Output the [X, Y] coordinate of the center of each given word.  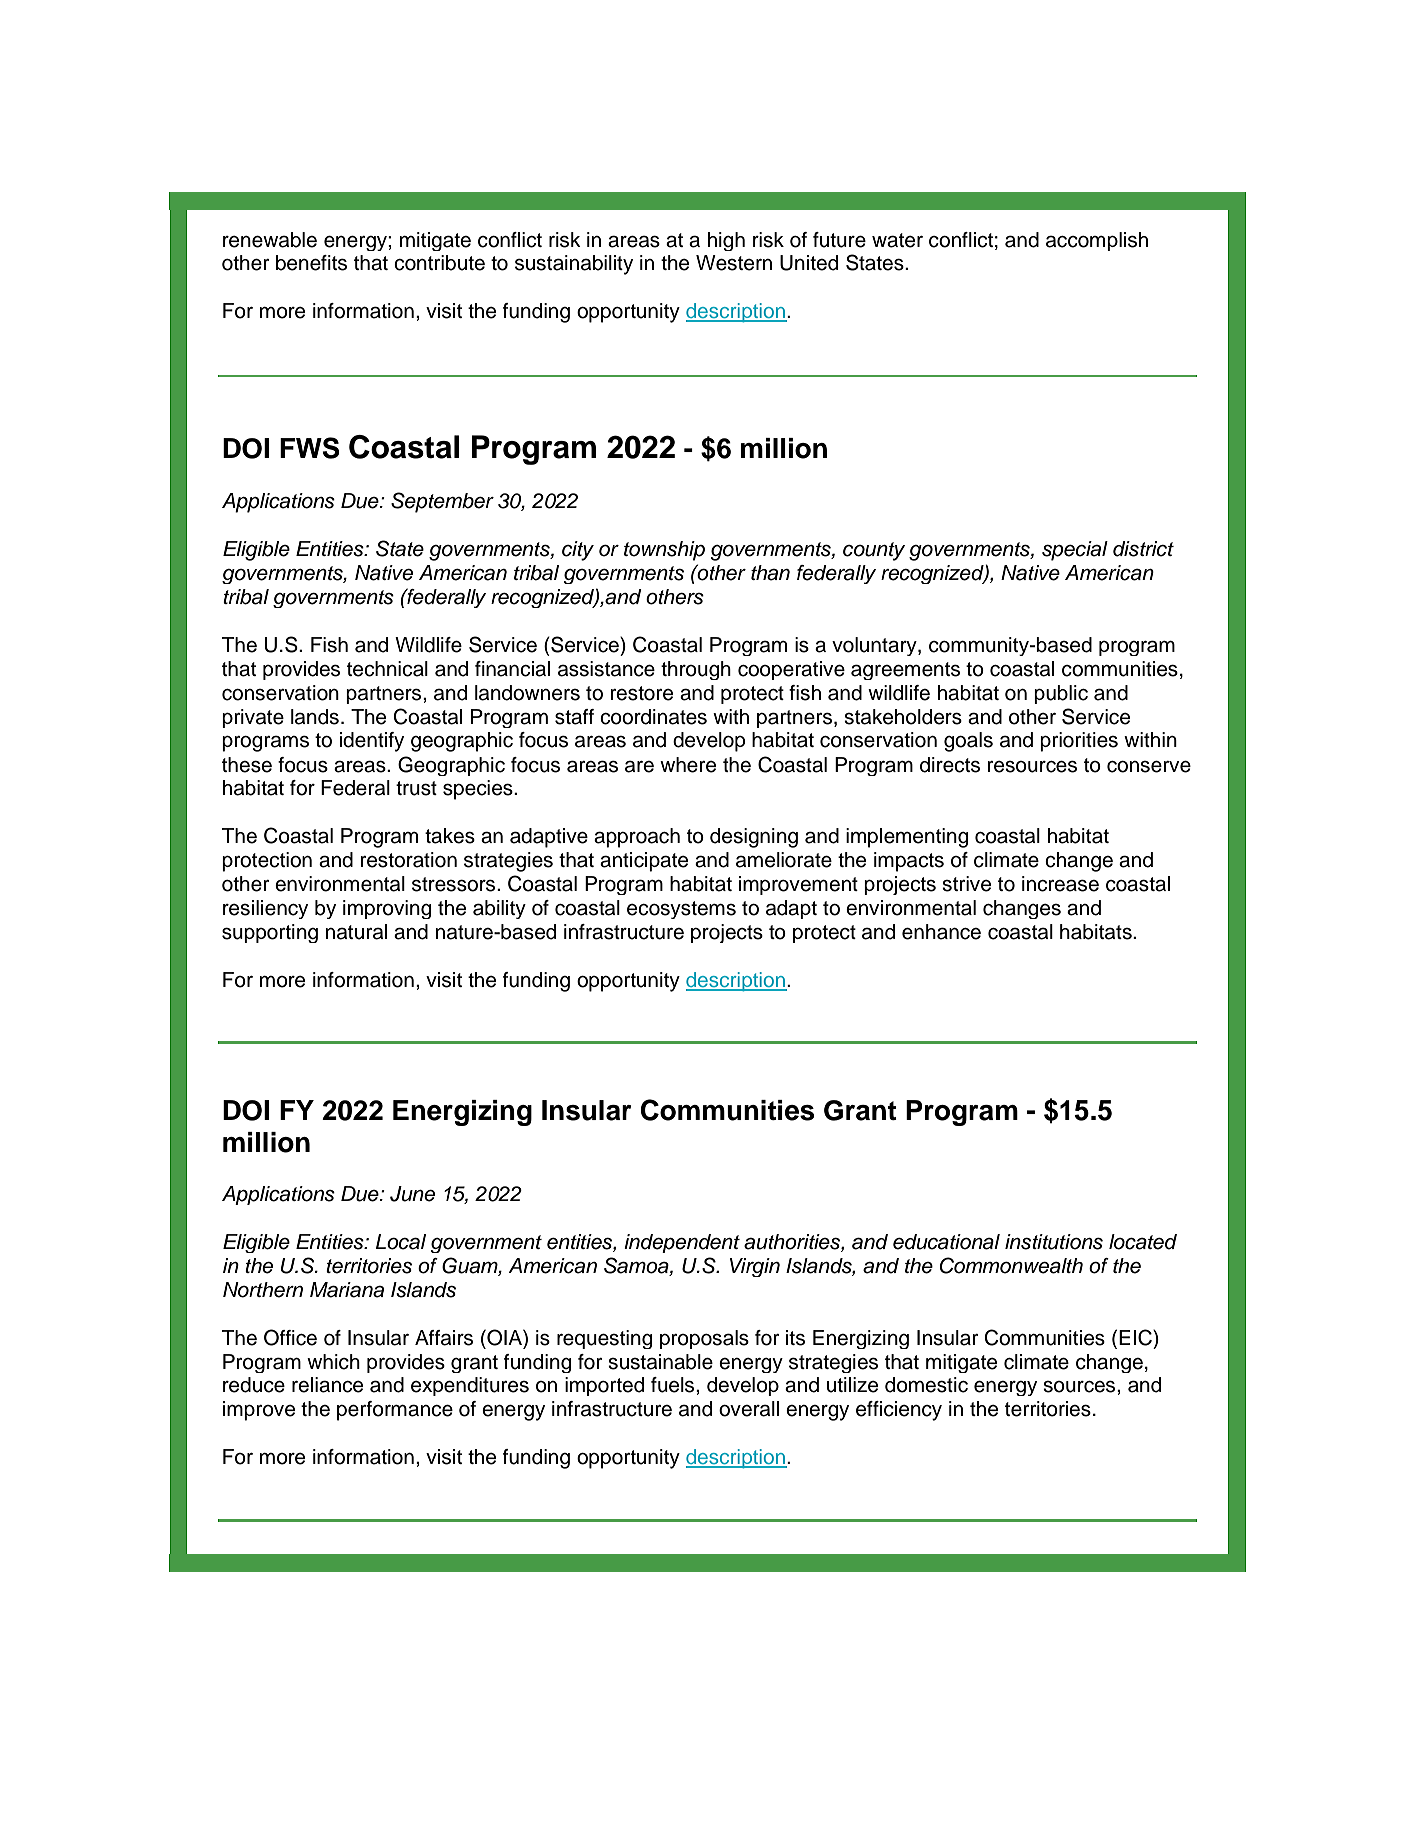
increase [1060, 884]
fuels [674, 1385]
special [1075, 551]
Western [734, 263]
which [333, 1362]
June [412, 1194]
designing [754, 838]
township [664, 551]
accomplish [1097, 241]
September [442, 502]
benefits [311, 263]
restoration [408, 860]
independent [682, 1243]
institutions [1054, 1242]
